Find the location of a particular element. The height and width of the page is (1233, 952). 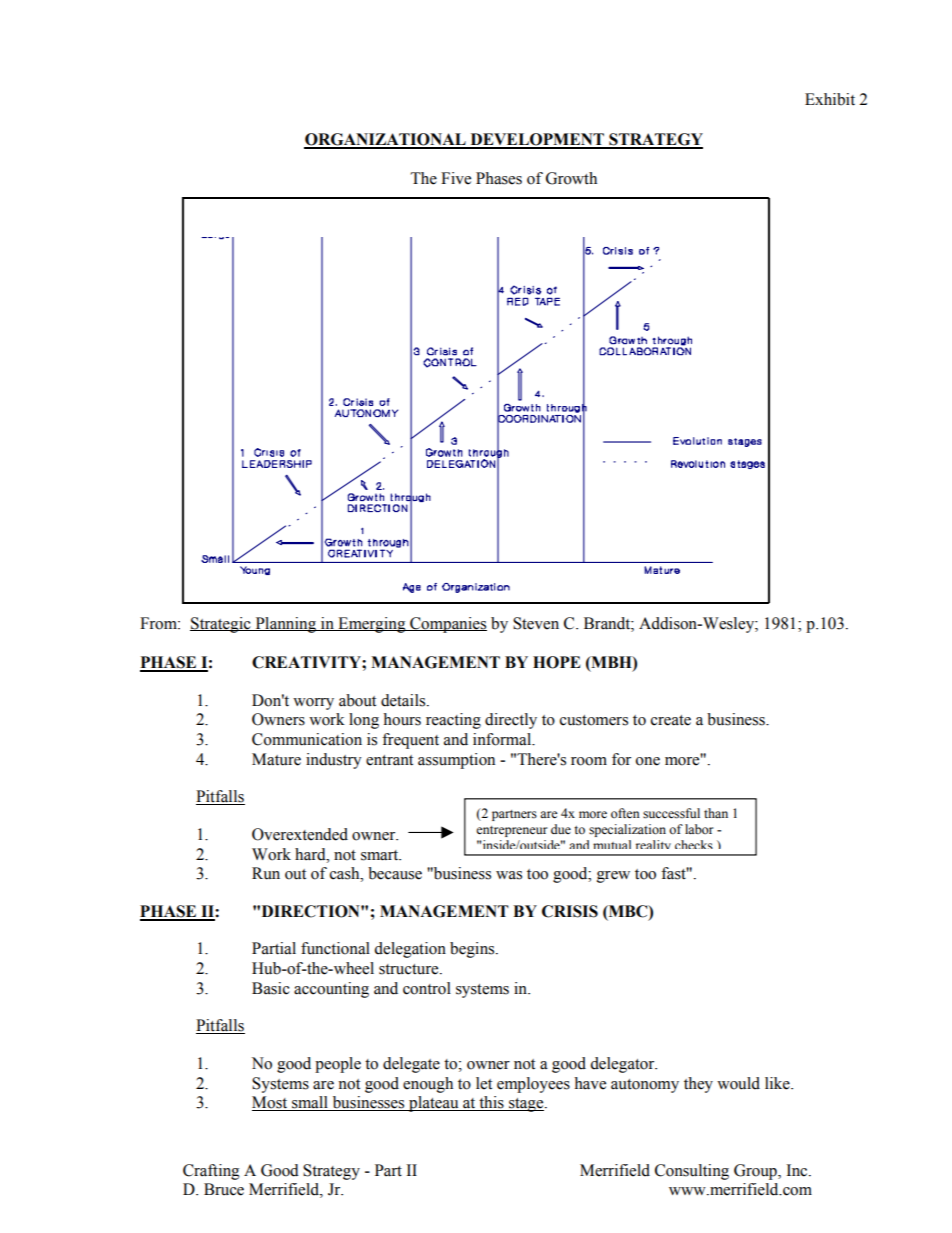

Exhibit is located at coordinates (830, 99).
